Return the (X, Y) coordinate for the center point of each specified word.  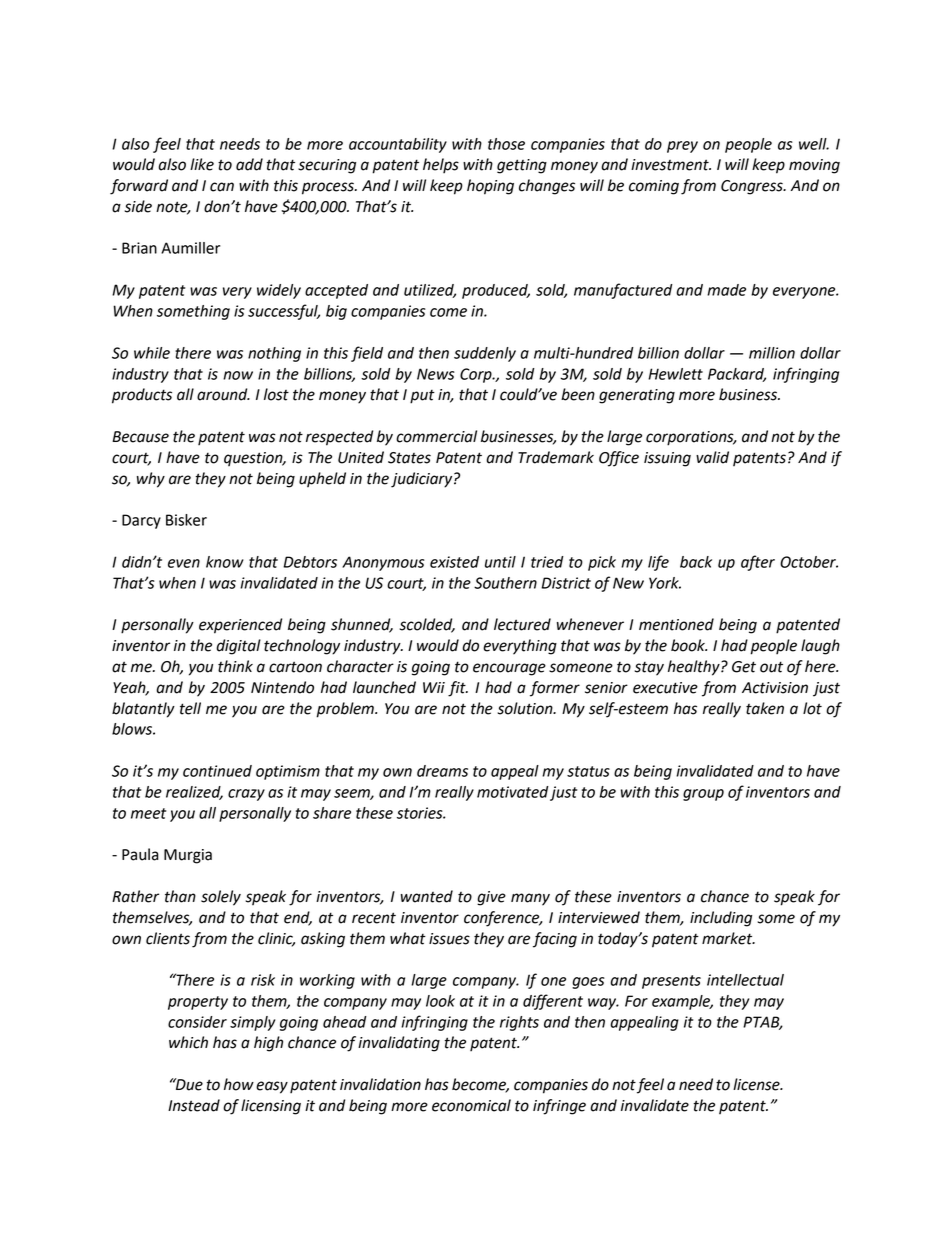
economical (471, 1105)
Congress (753, 187)
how (239, 1084)
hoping (490, 187)
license (757, 1084)
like (202, 164)
